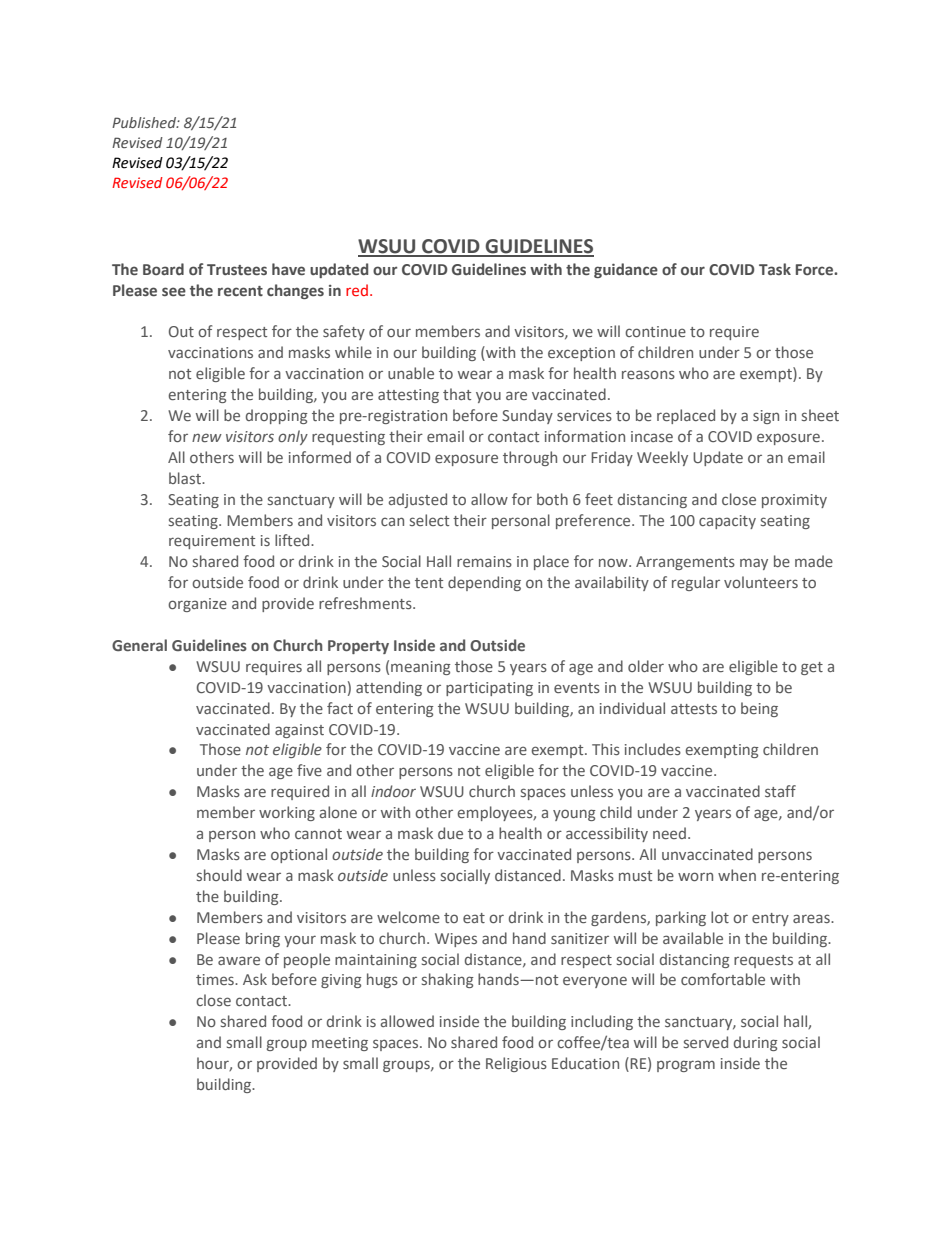 This document has height=1233, width=952. What do you see at coordinates (775, 269) in the document?
I see `Task` at bounding box center [775, 269].
